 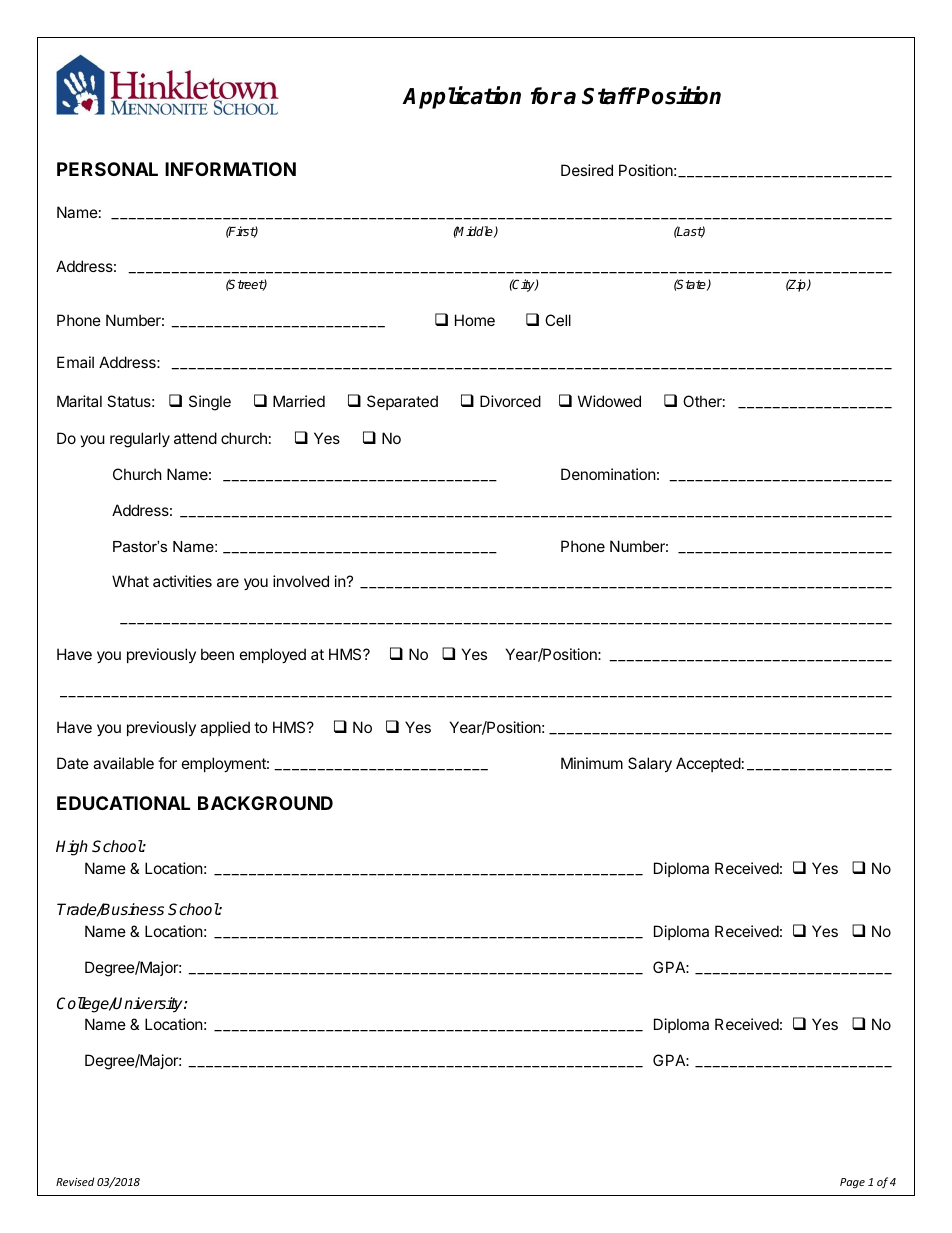 I want to click on Desired, so click(x=587, y=170).
